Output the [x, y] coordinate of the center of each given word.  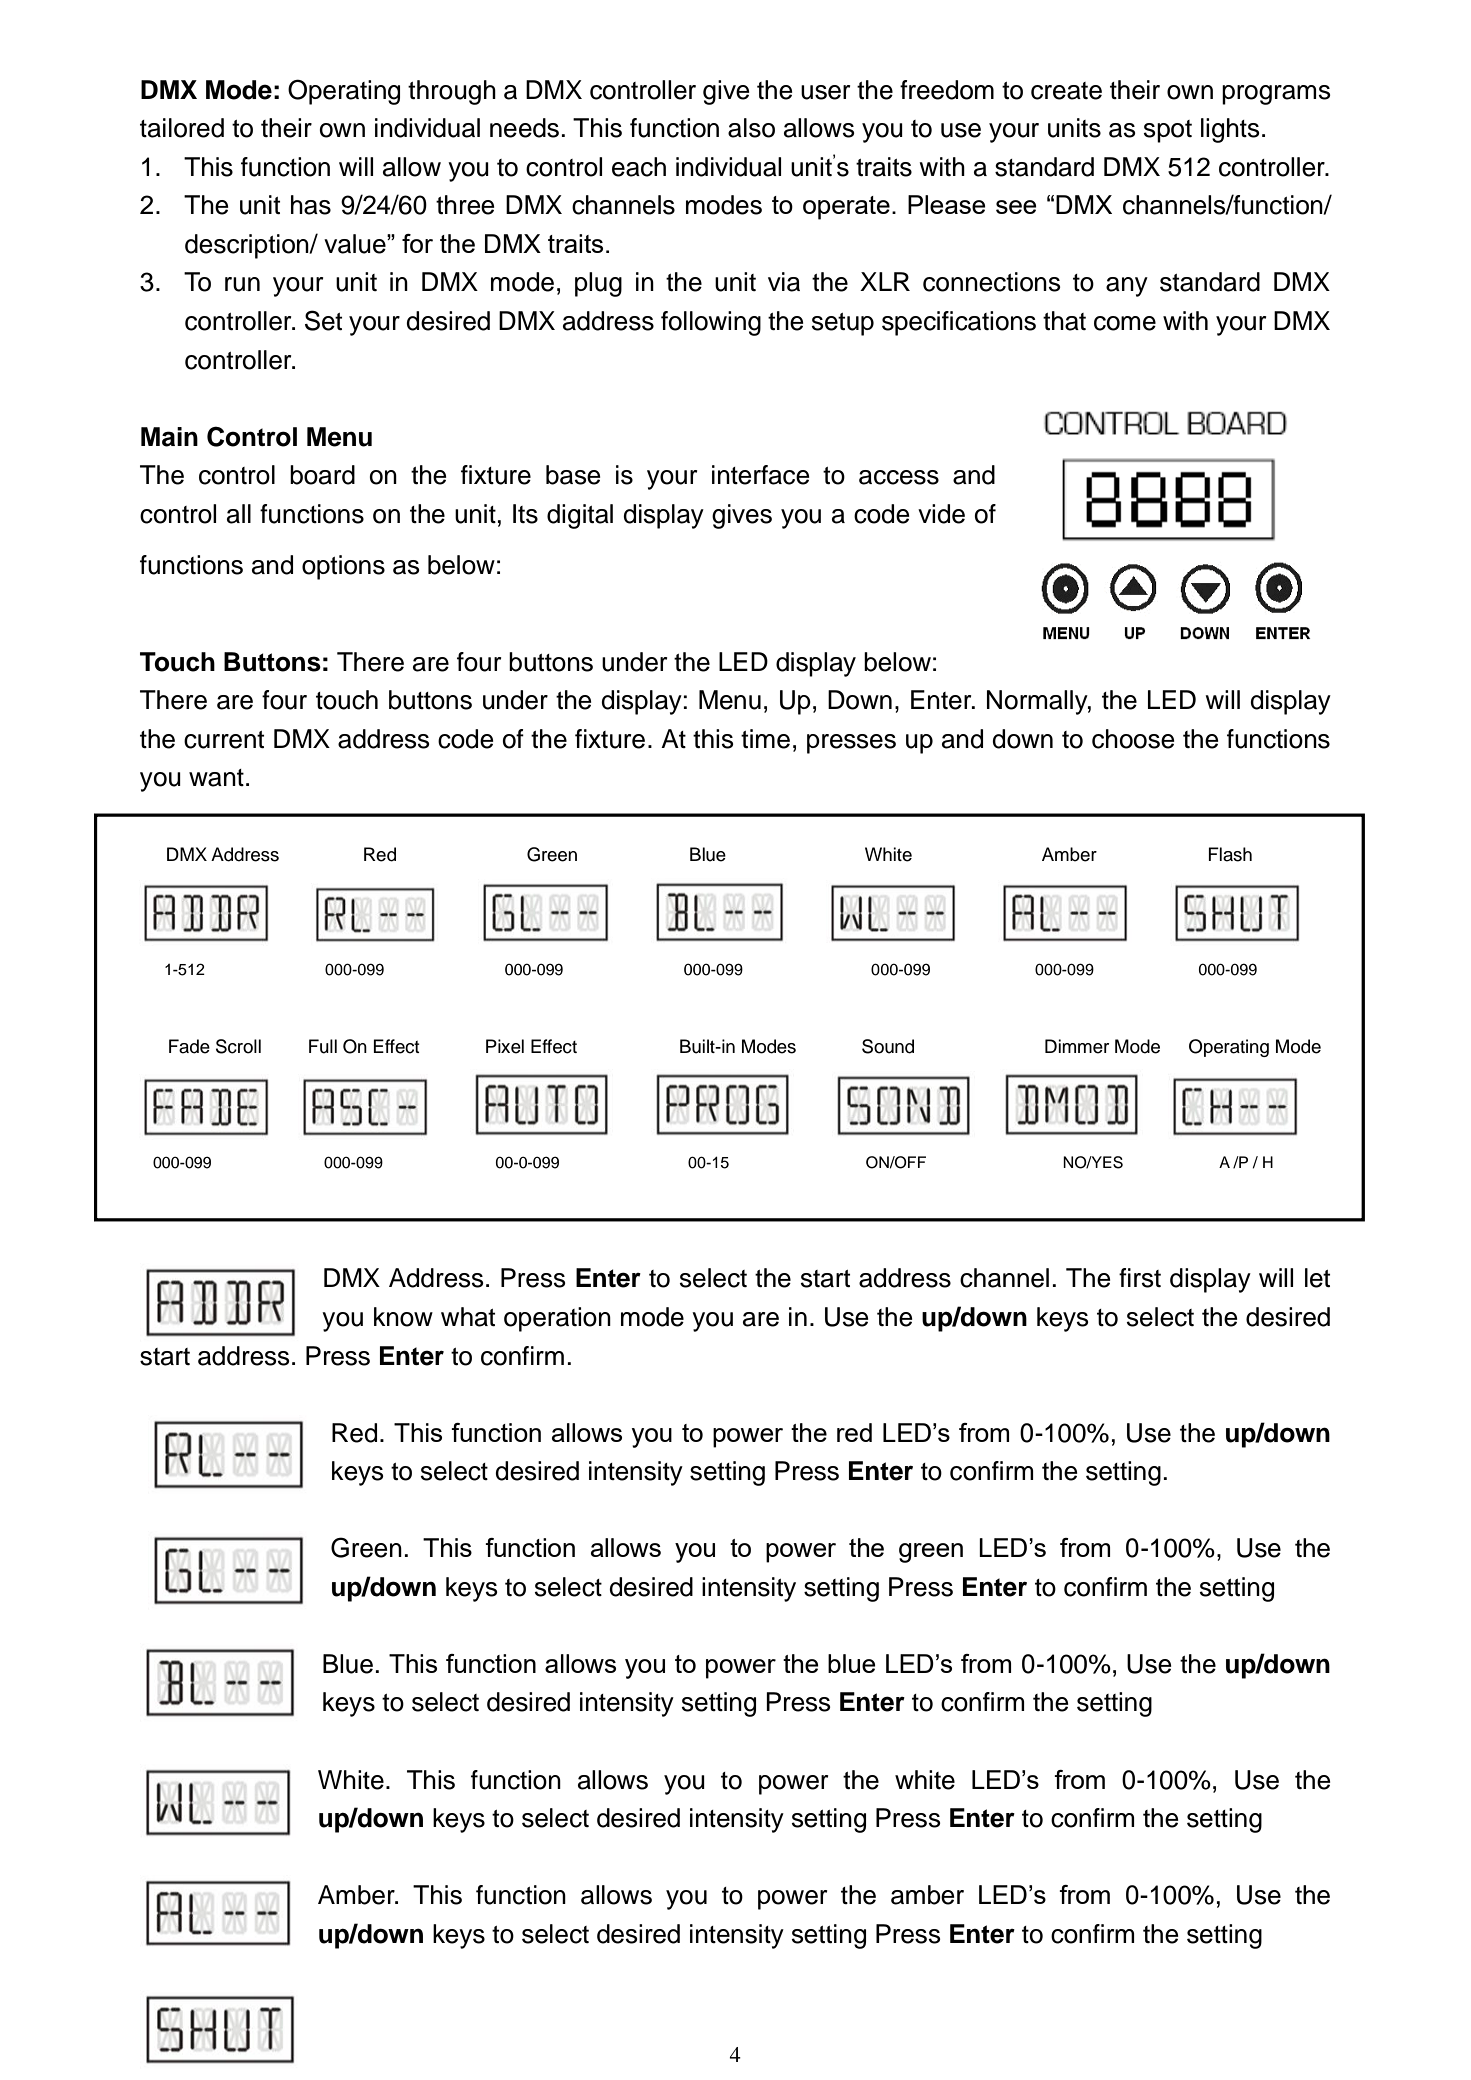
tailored [182, 128]
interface [761, 475]
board [322, 475]
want [216, 778]
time [765, 739]
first [1140, 1278]
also [751, 128]
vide [941, 514]
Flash [1230, 854]
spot [1168, 131]
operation [557, 1319]
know [403, 1317]
